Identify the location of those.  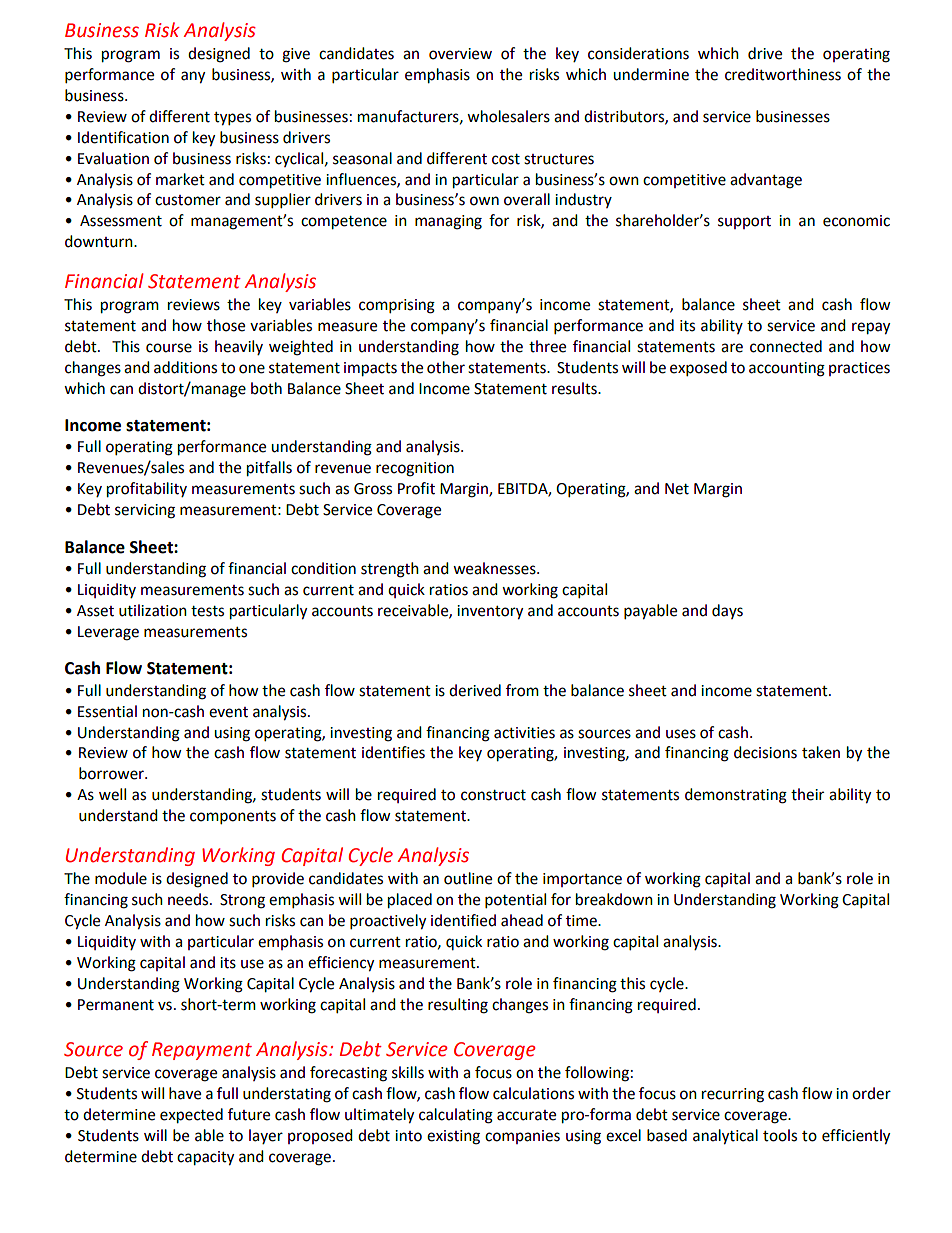
(226, 325).
